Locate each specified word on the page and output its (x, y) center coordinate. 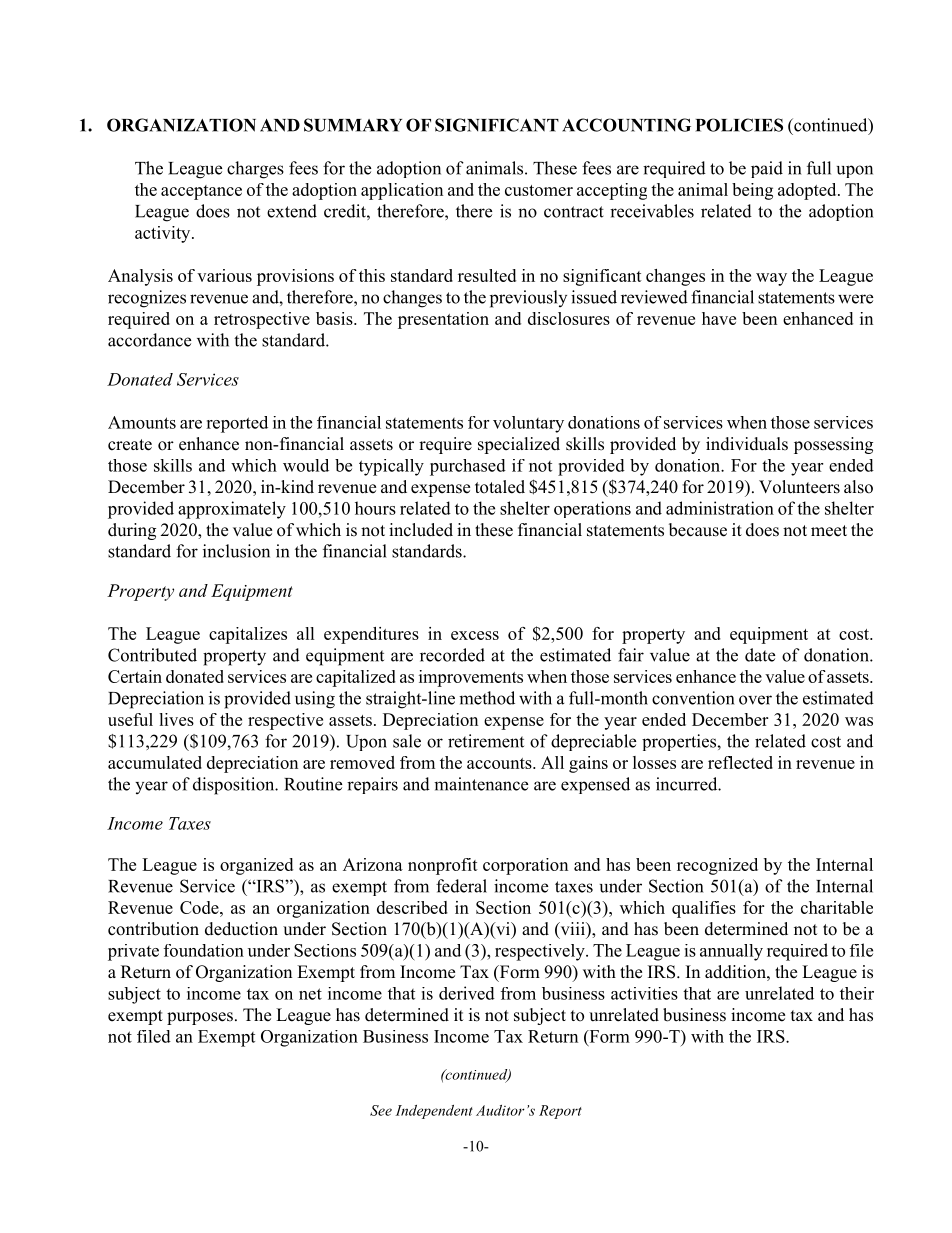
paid (767, 169)
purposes (200, 1018)
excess (475, 635)
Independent (434, 1112)
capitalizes (248, 635)
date (760, 655)
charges (255, 170)
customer (539, 190)
